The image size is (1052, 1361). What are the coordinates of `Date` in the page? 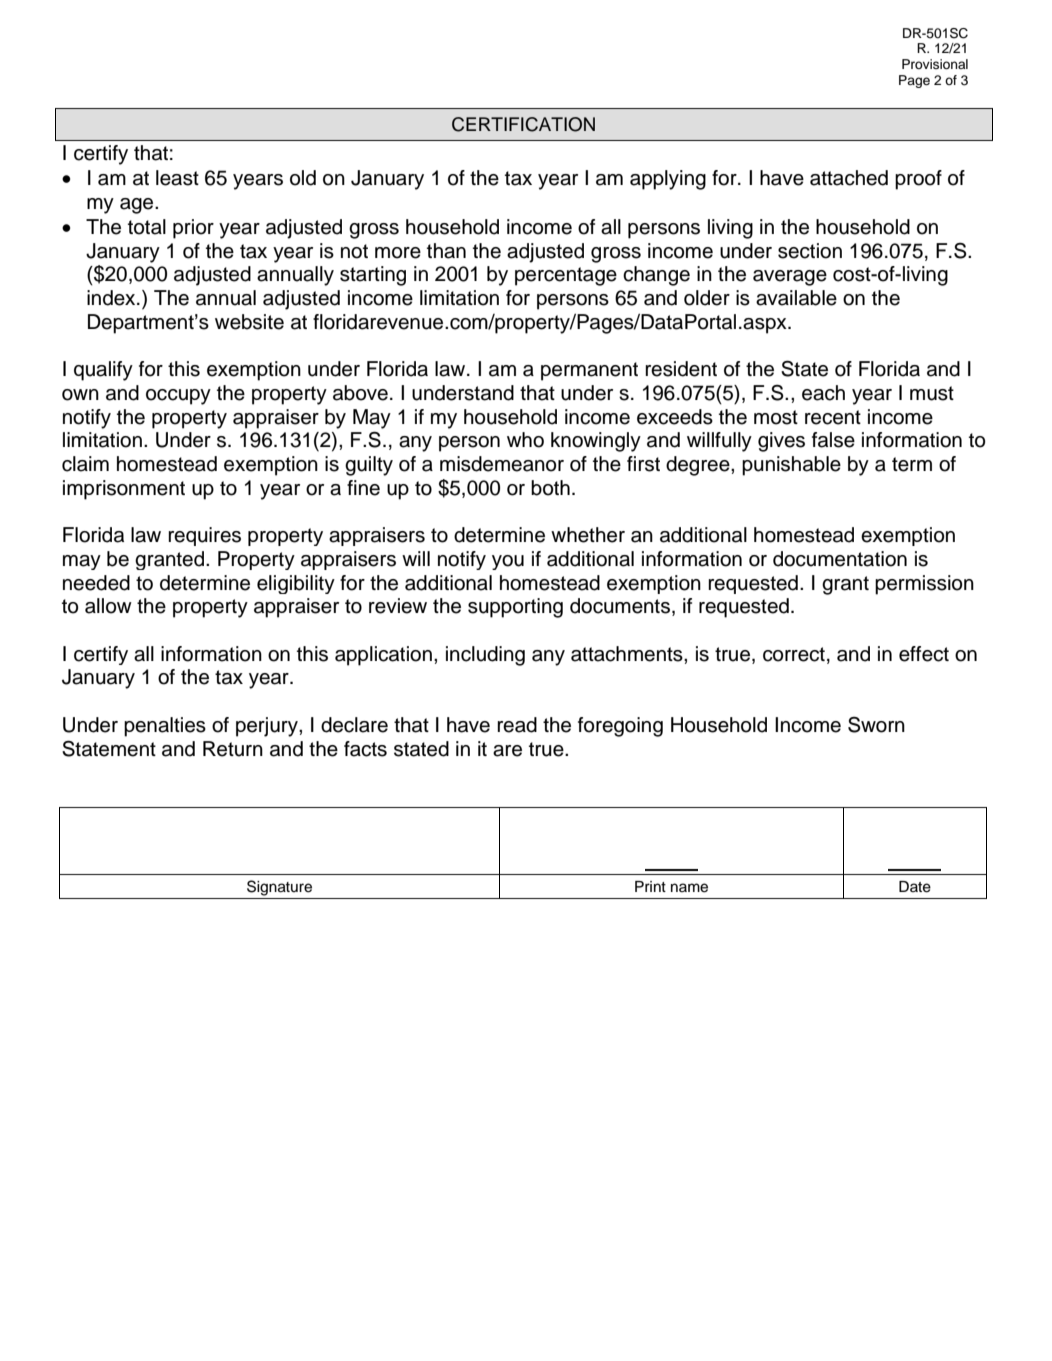 It's located at (915, 887).
